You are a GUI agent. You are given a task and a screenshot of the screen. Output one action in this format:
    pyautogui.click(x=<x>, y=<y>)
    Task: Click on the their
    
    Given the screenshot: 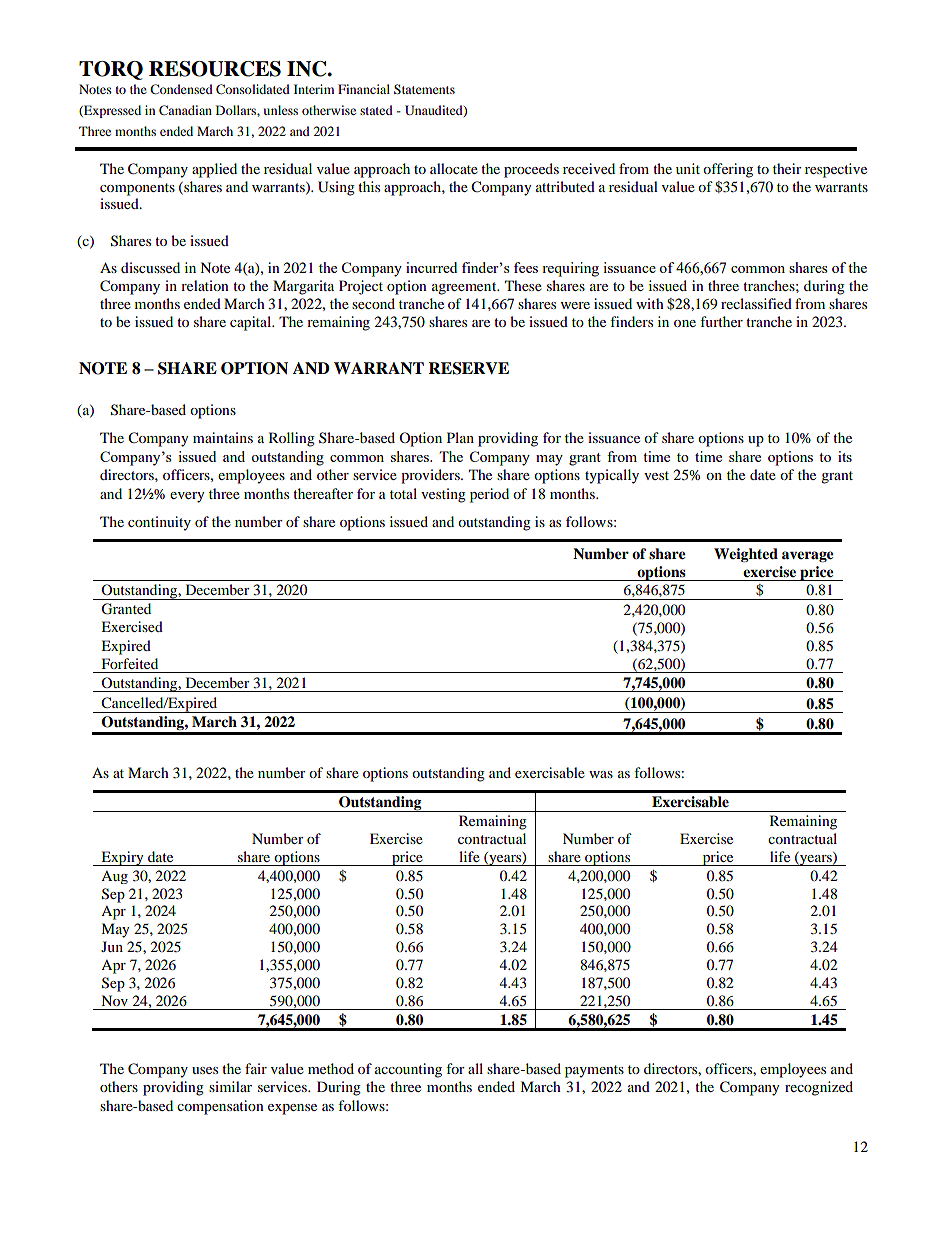 What is the action you would take?
    pyautogui.click(x=787, y=168)
